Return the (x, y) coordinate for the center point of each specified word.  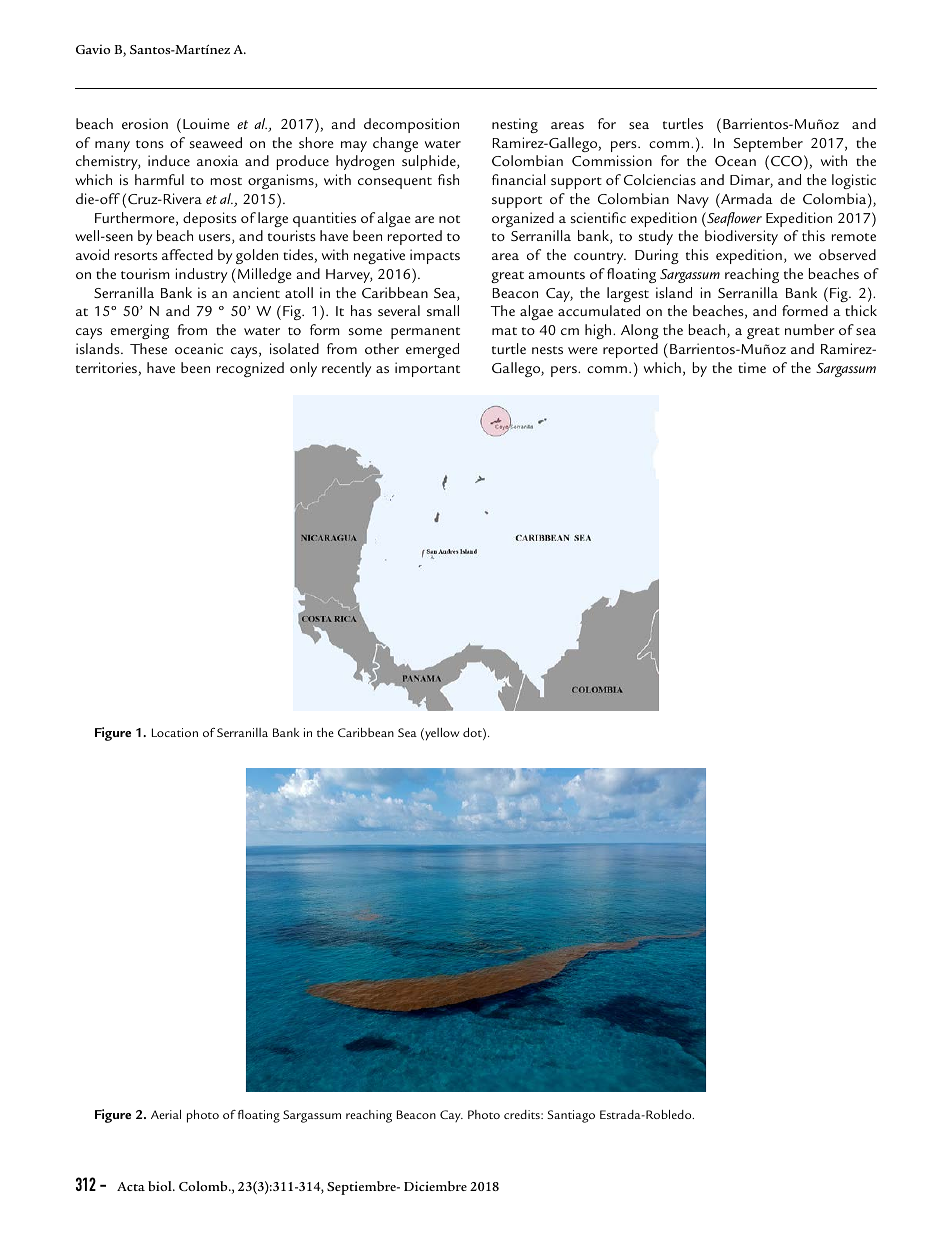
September (768, 144)
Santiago (571, 1116)
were (583, 350)
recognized (250, 369)
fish (448, 179)
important (427, 369)
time (752, 367)
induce (169, 160)
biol (161, 1186)
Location (175, 732)
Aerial (166, 1114)
